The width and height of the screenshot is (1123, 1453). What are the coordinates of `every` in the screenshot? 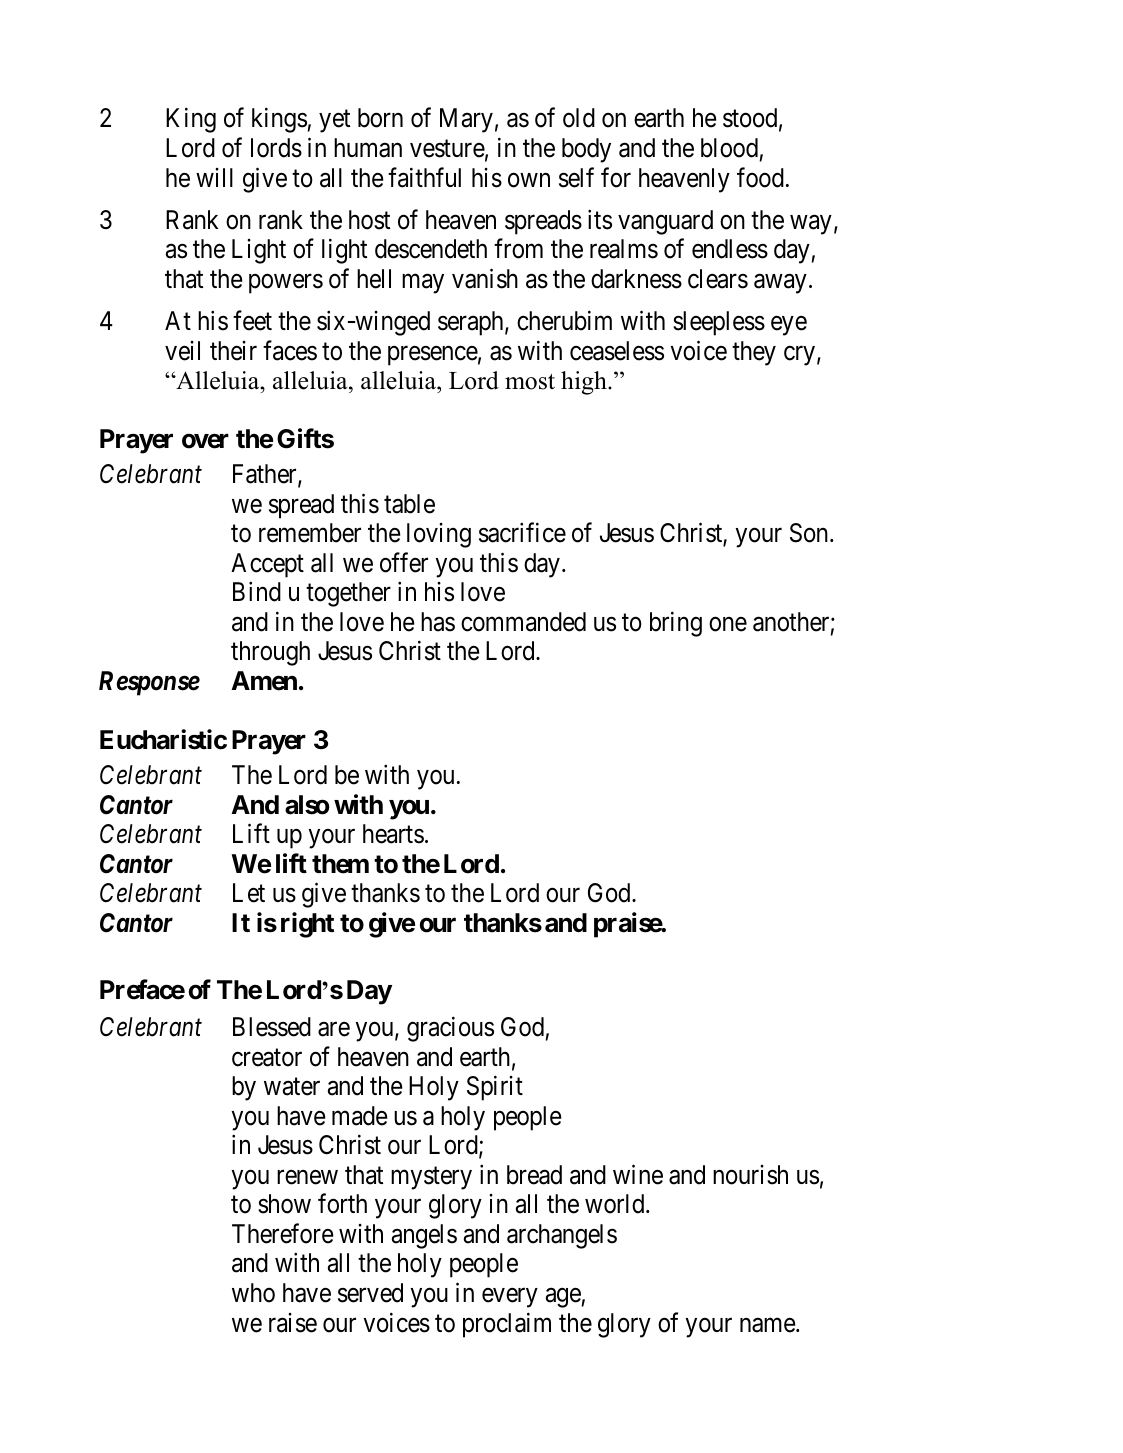 It's located at (510, 1298).
